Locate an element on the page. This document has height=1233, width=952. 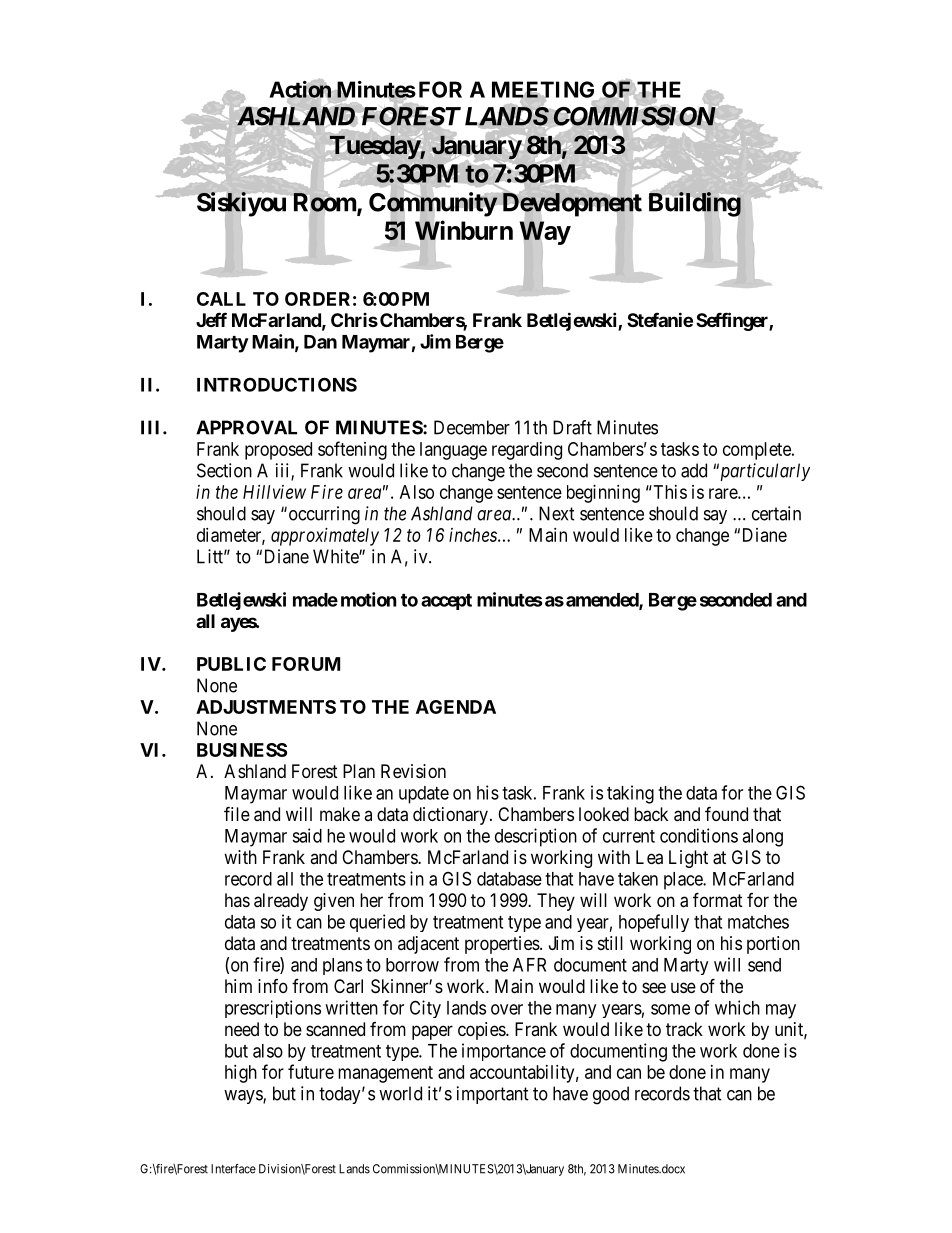
December is located at coordinates (472, 427).
